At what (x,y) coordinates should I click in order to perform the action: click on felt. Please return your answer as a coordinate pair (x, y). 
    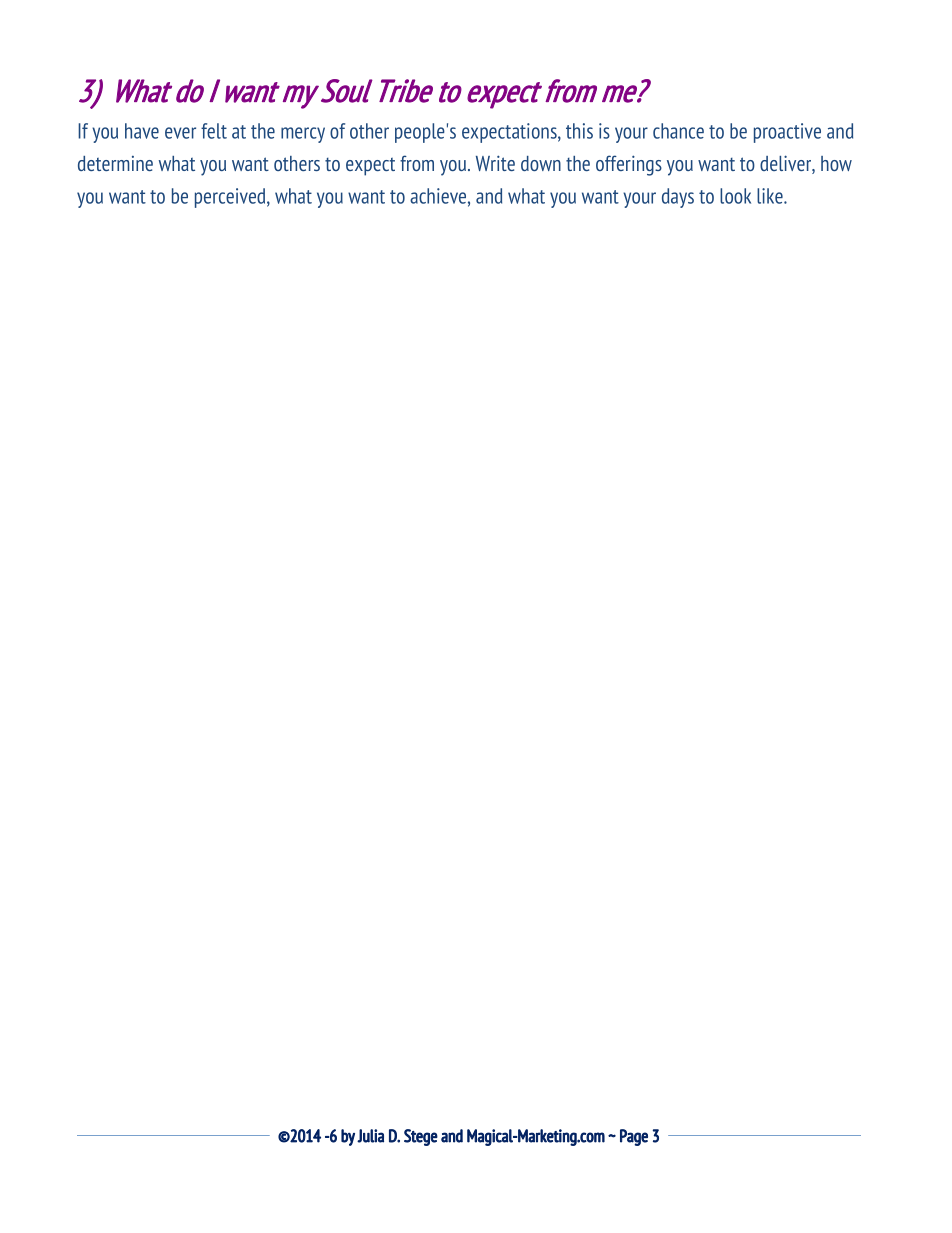
    Looking at the image, I should click on (214, 131).
